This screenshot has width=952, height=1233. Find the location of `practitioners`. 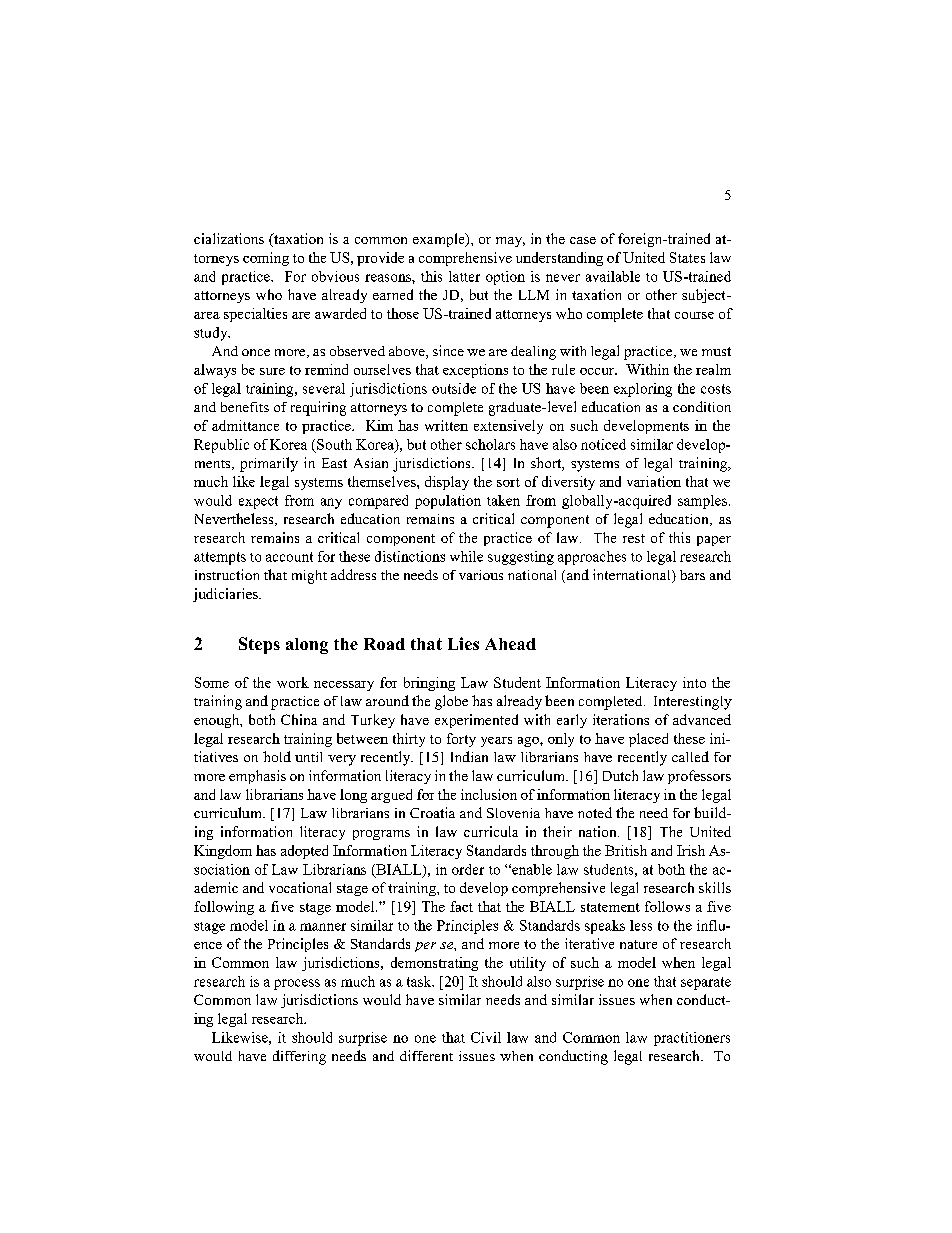

practitioners is located at coordinates (692, 1039).
